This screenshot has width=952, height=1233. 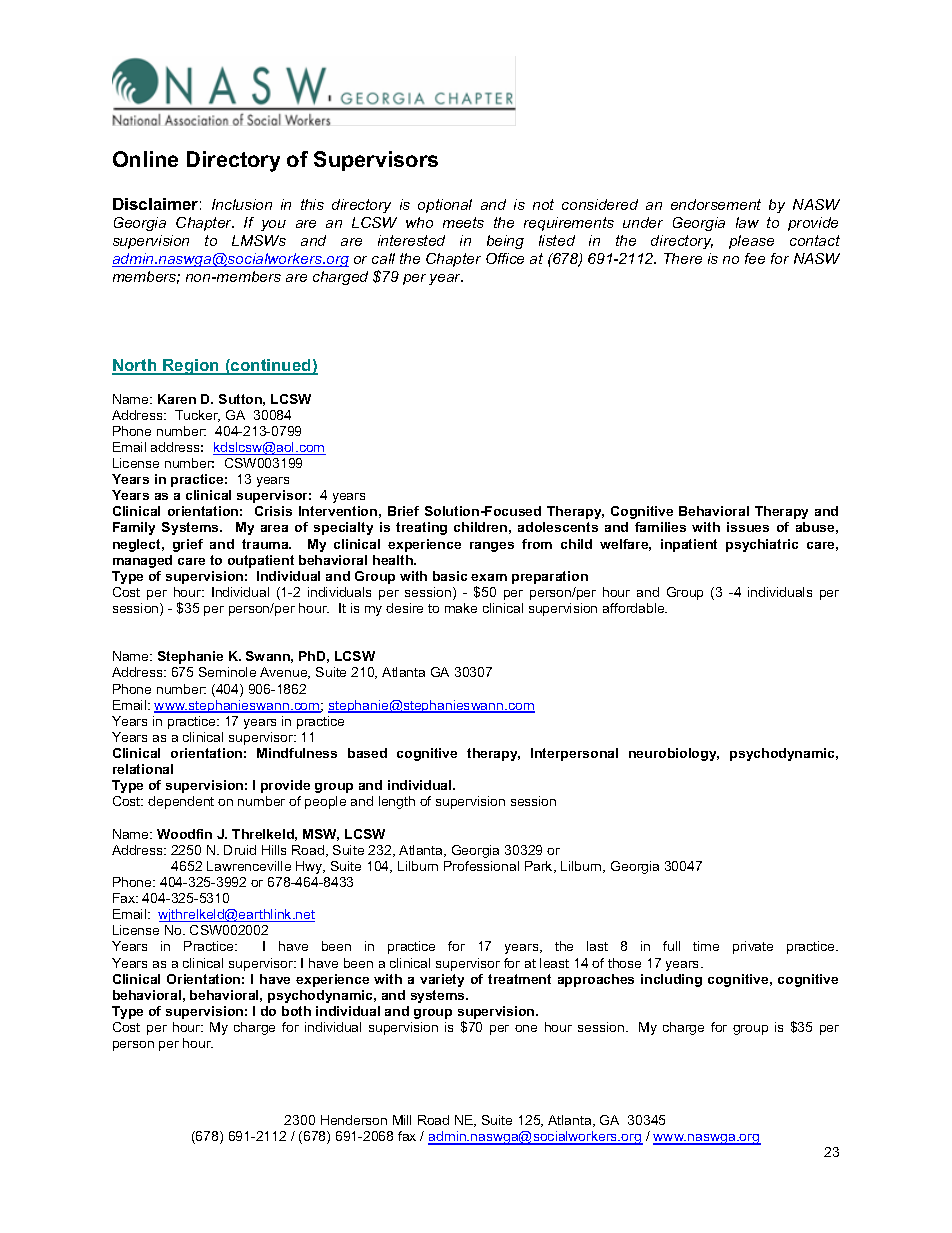 I want to click on optional, so click(x=445, y=206).
